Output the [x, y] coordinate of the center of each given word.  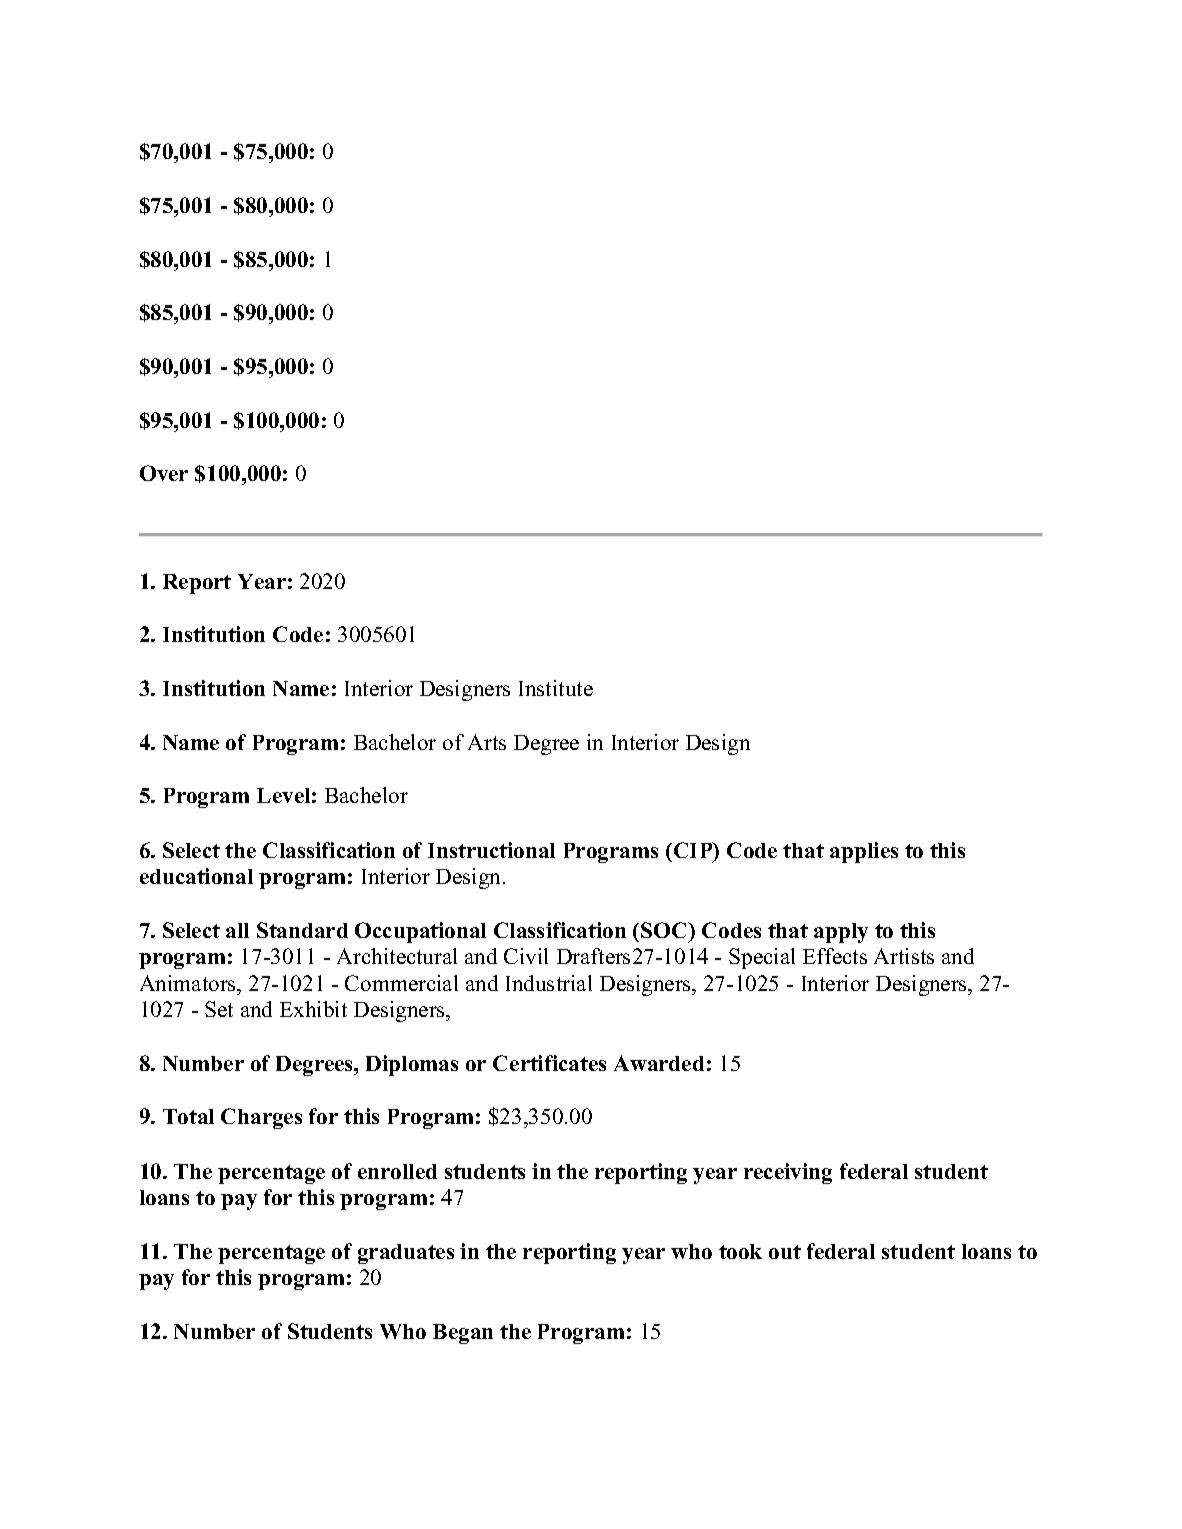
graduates [406, 1254]
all [237, 930]
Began [463, 1334]
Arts [487, 742]
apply [841, 933]
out [785, 1252]
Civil [526, 956]
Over [164, 473]
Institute [556, 688]
